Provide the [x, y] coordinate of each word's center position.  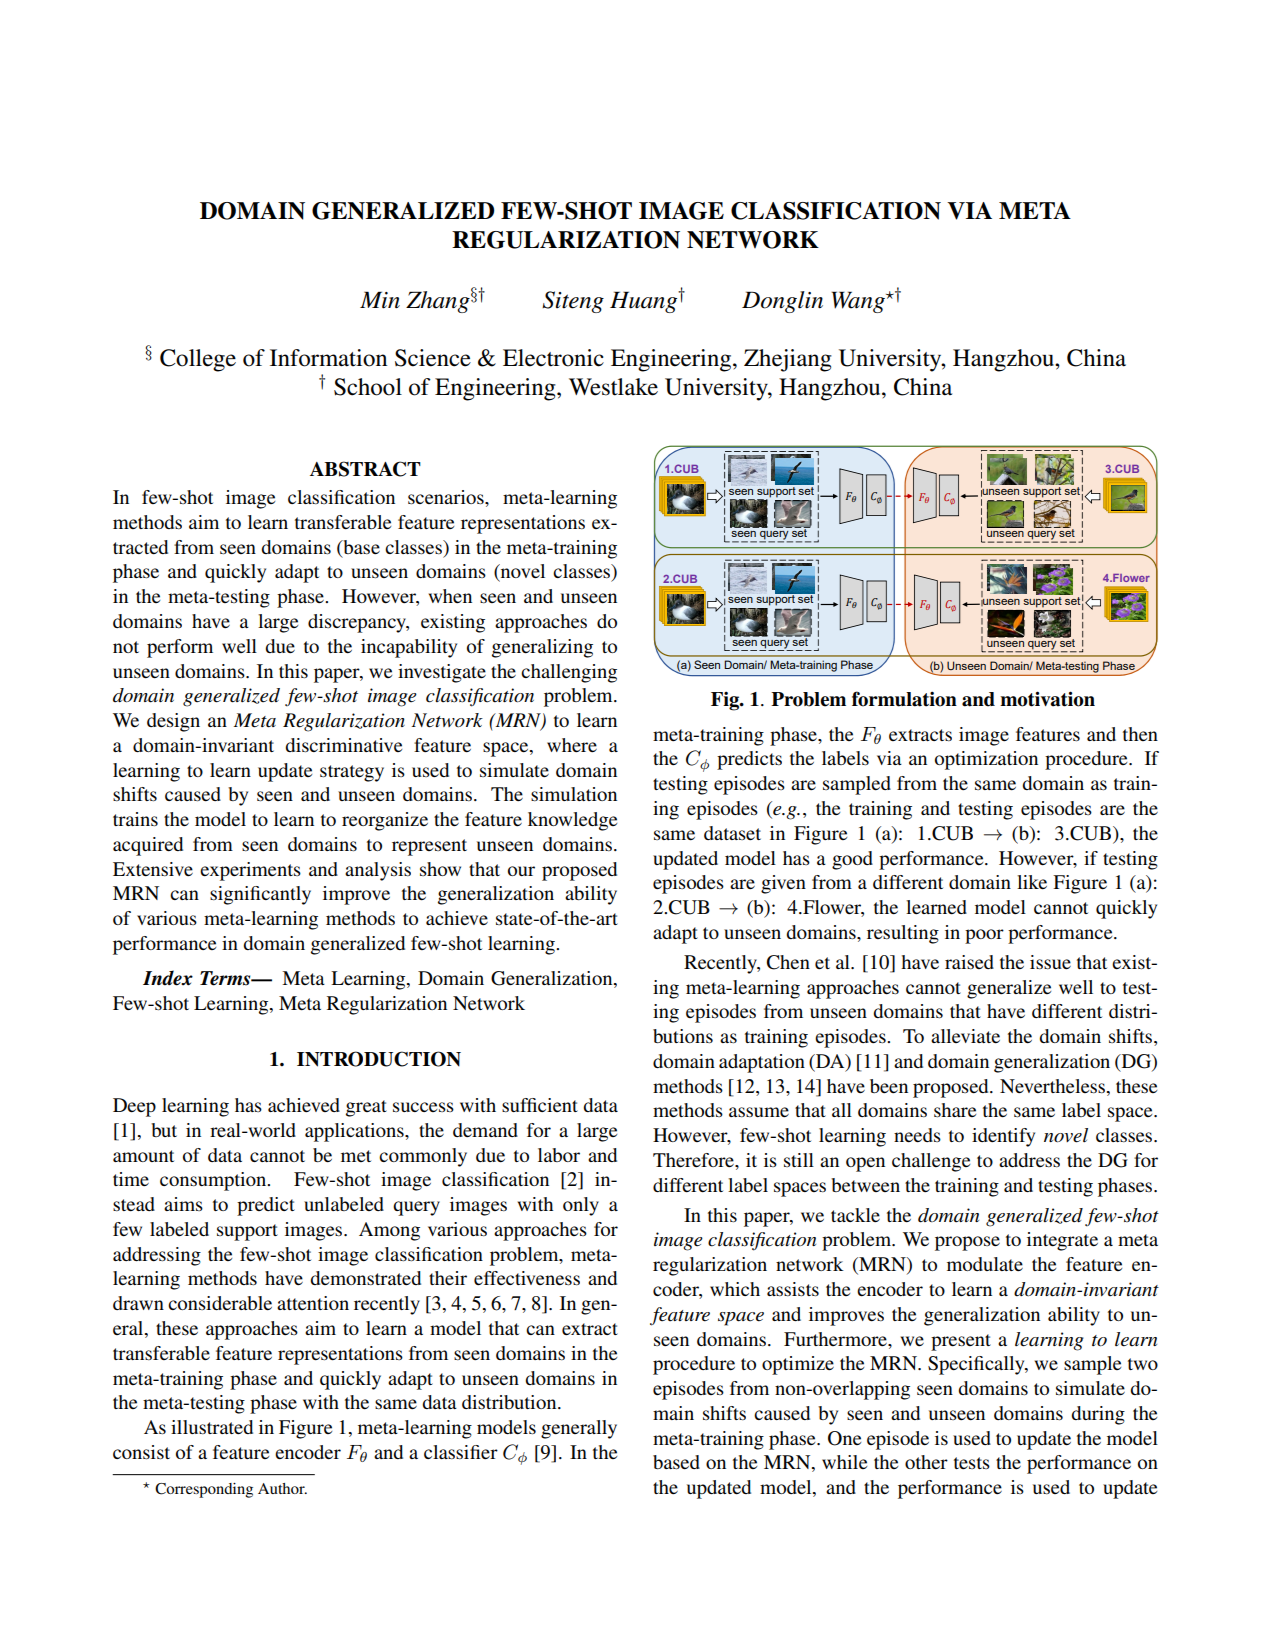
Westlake [613, 387]
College [198, 360]
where [572, 745]
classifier [461, 1452]
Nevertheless [1054, 1086]
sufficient [540, 1105]
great [366, 1108]
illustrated [212, 1427]
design [173, 722]
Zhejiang [788, 360]
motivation [1047, 699]
